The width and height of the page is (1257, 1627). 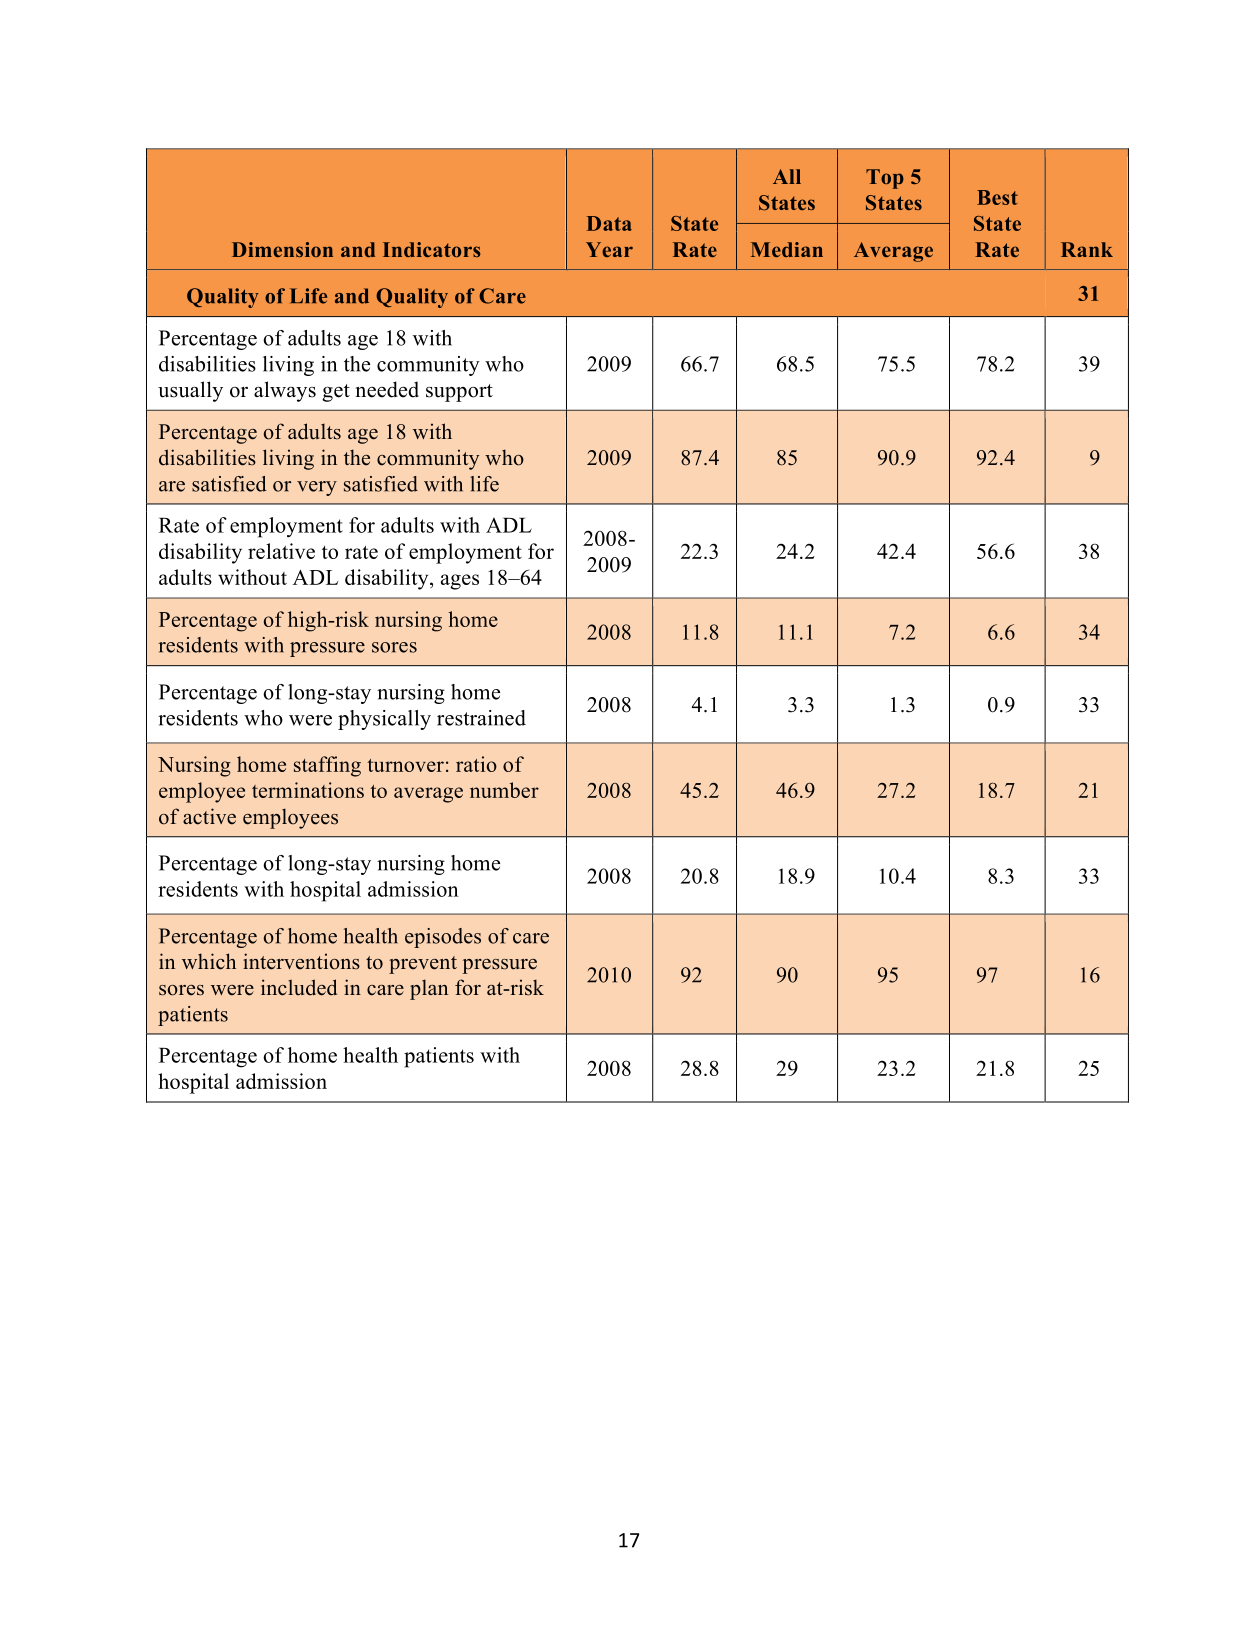 I want to click on ages, so click(x=460, y=582).
